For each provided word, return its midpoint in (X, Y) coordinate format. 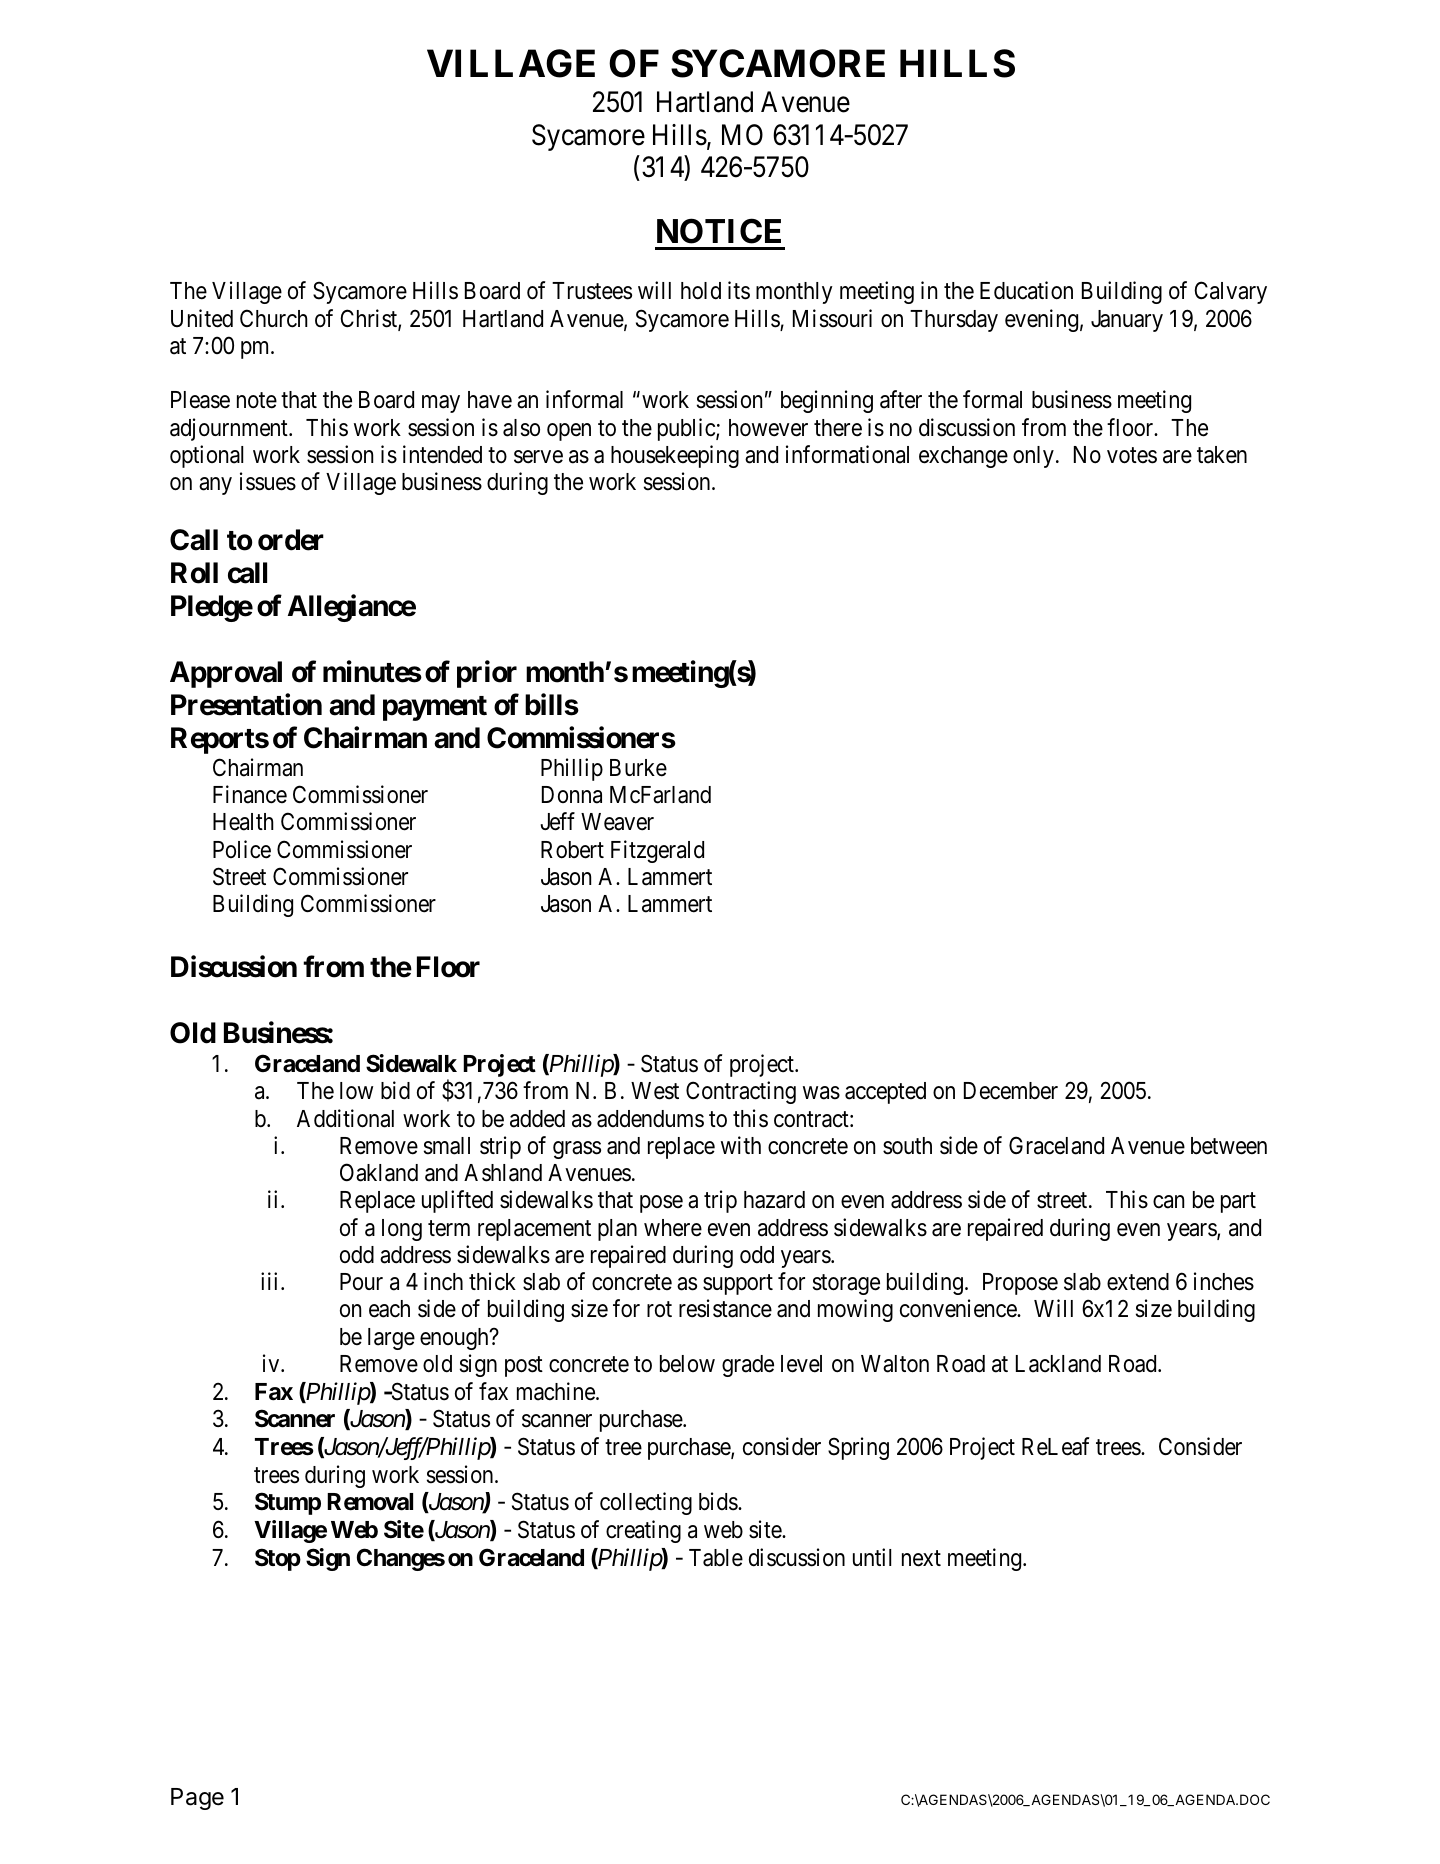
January (1127, 321)
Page (197, 1799)
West (655, 1091)
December (1011, 1091)
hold (701, 291)
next (921, 1558)
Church (274, 318)
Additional (345, 1118)
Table (716, 1558)
